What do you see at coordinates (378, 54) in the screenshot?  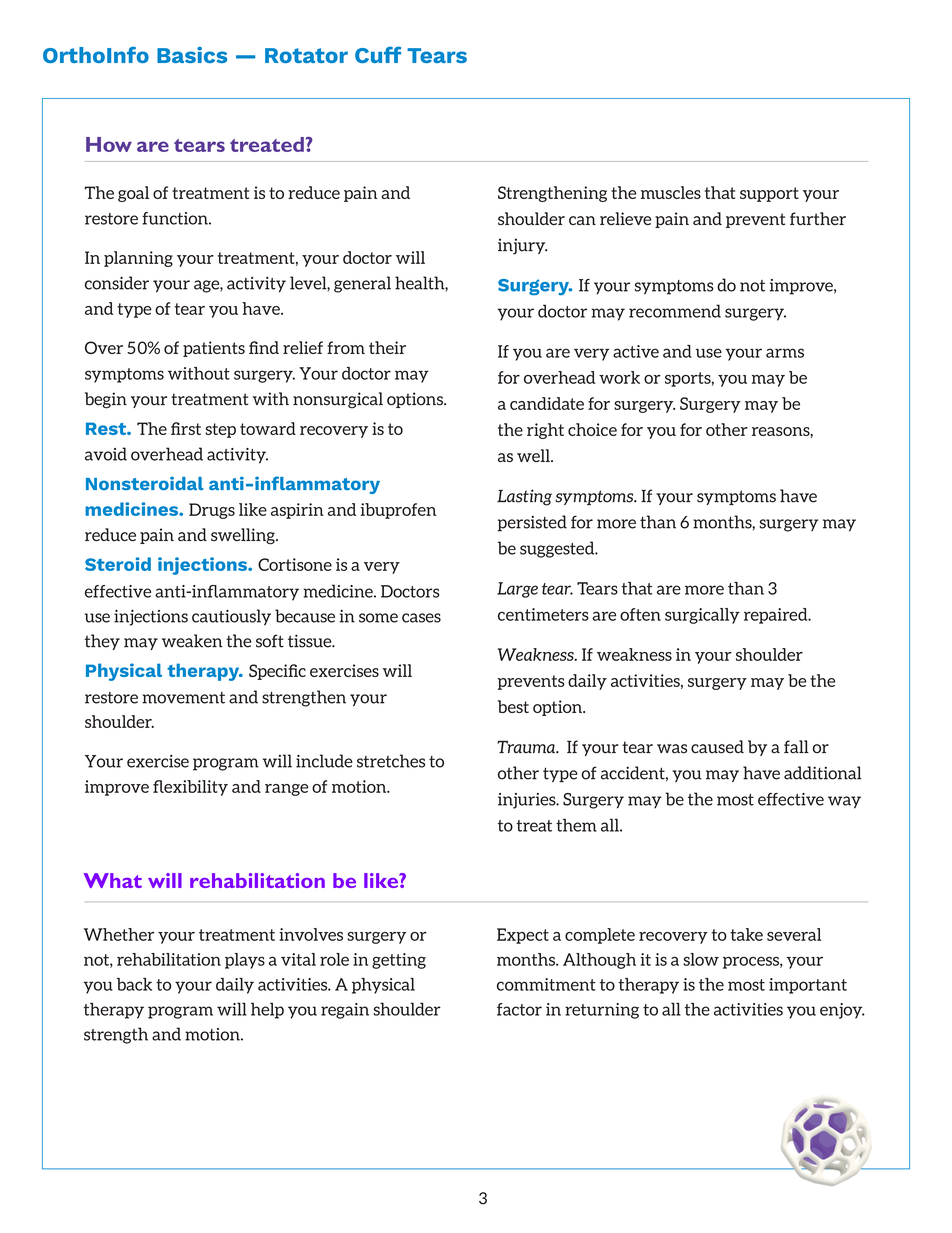 I see `Cuff` at bounding box center [378, 54].
